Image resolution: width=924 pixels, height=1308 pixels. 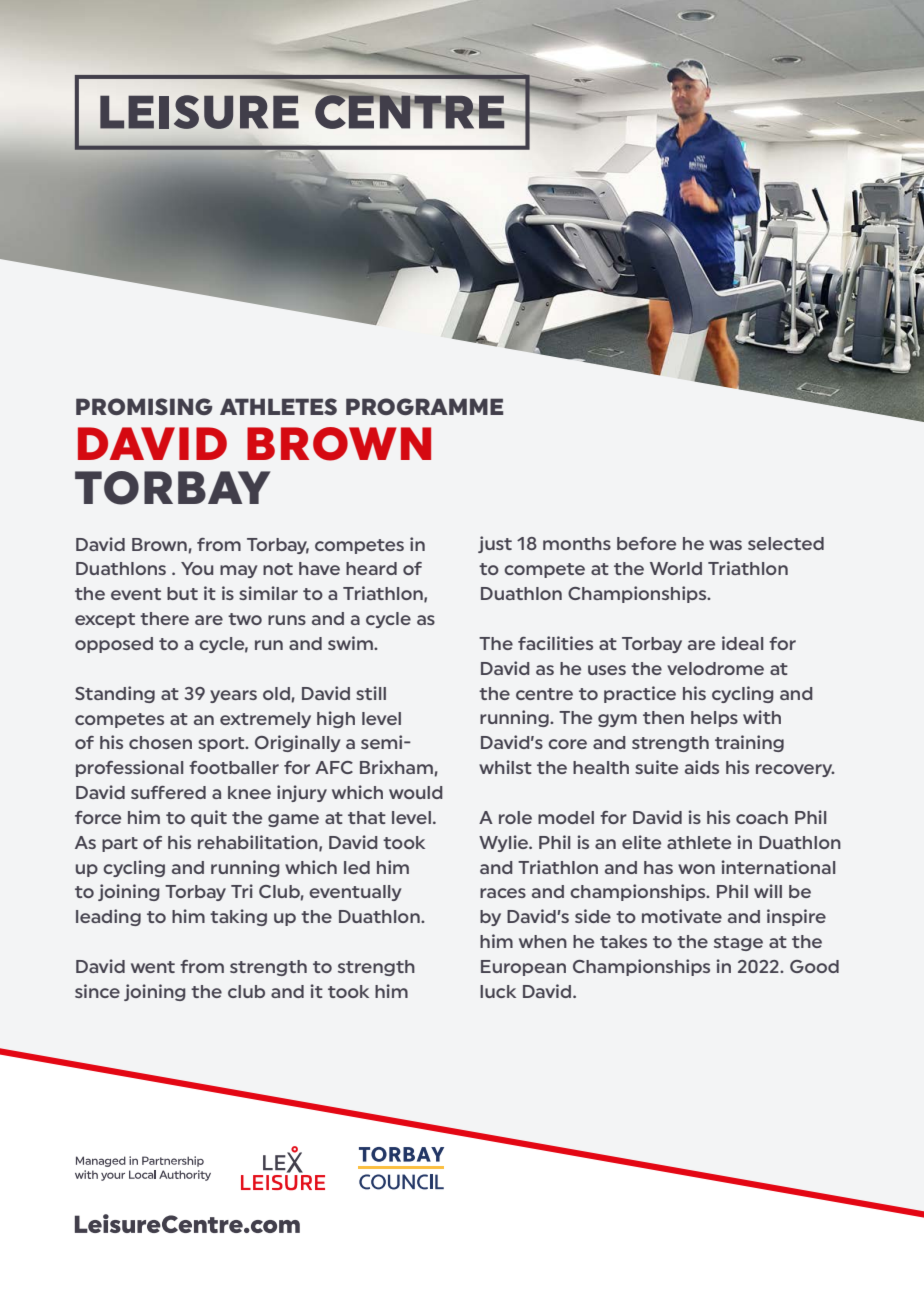 What do you see at coordinates (498, 991) in the screenshot?
I see `luck` at bounding box center [498, 991].
